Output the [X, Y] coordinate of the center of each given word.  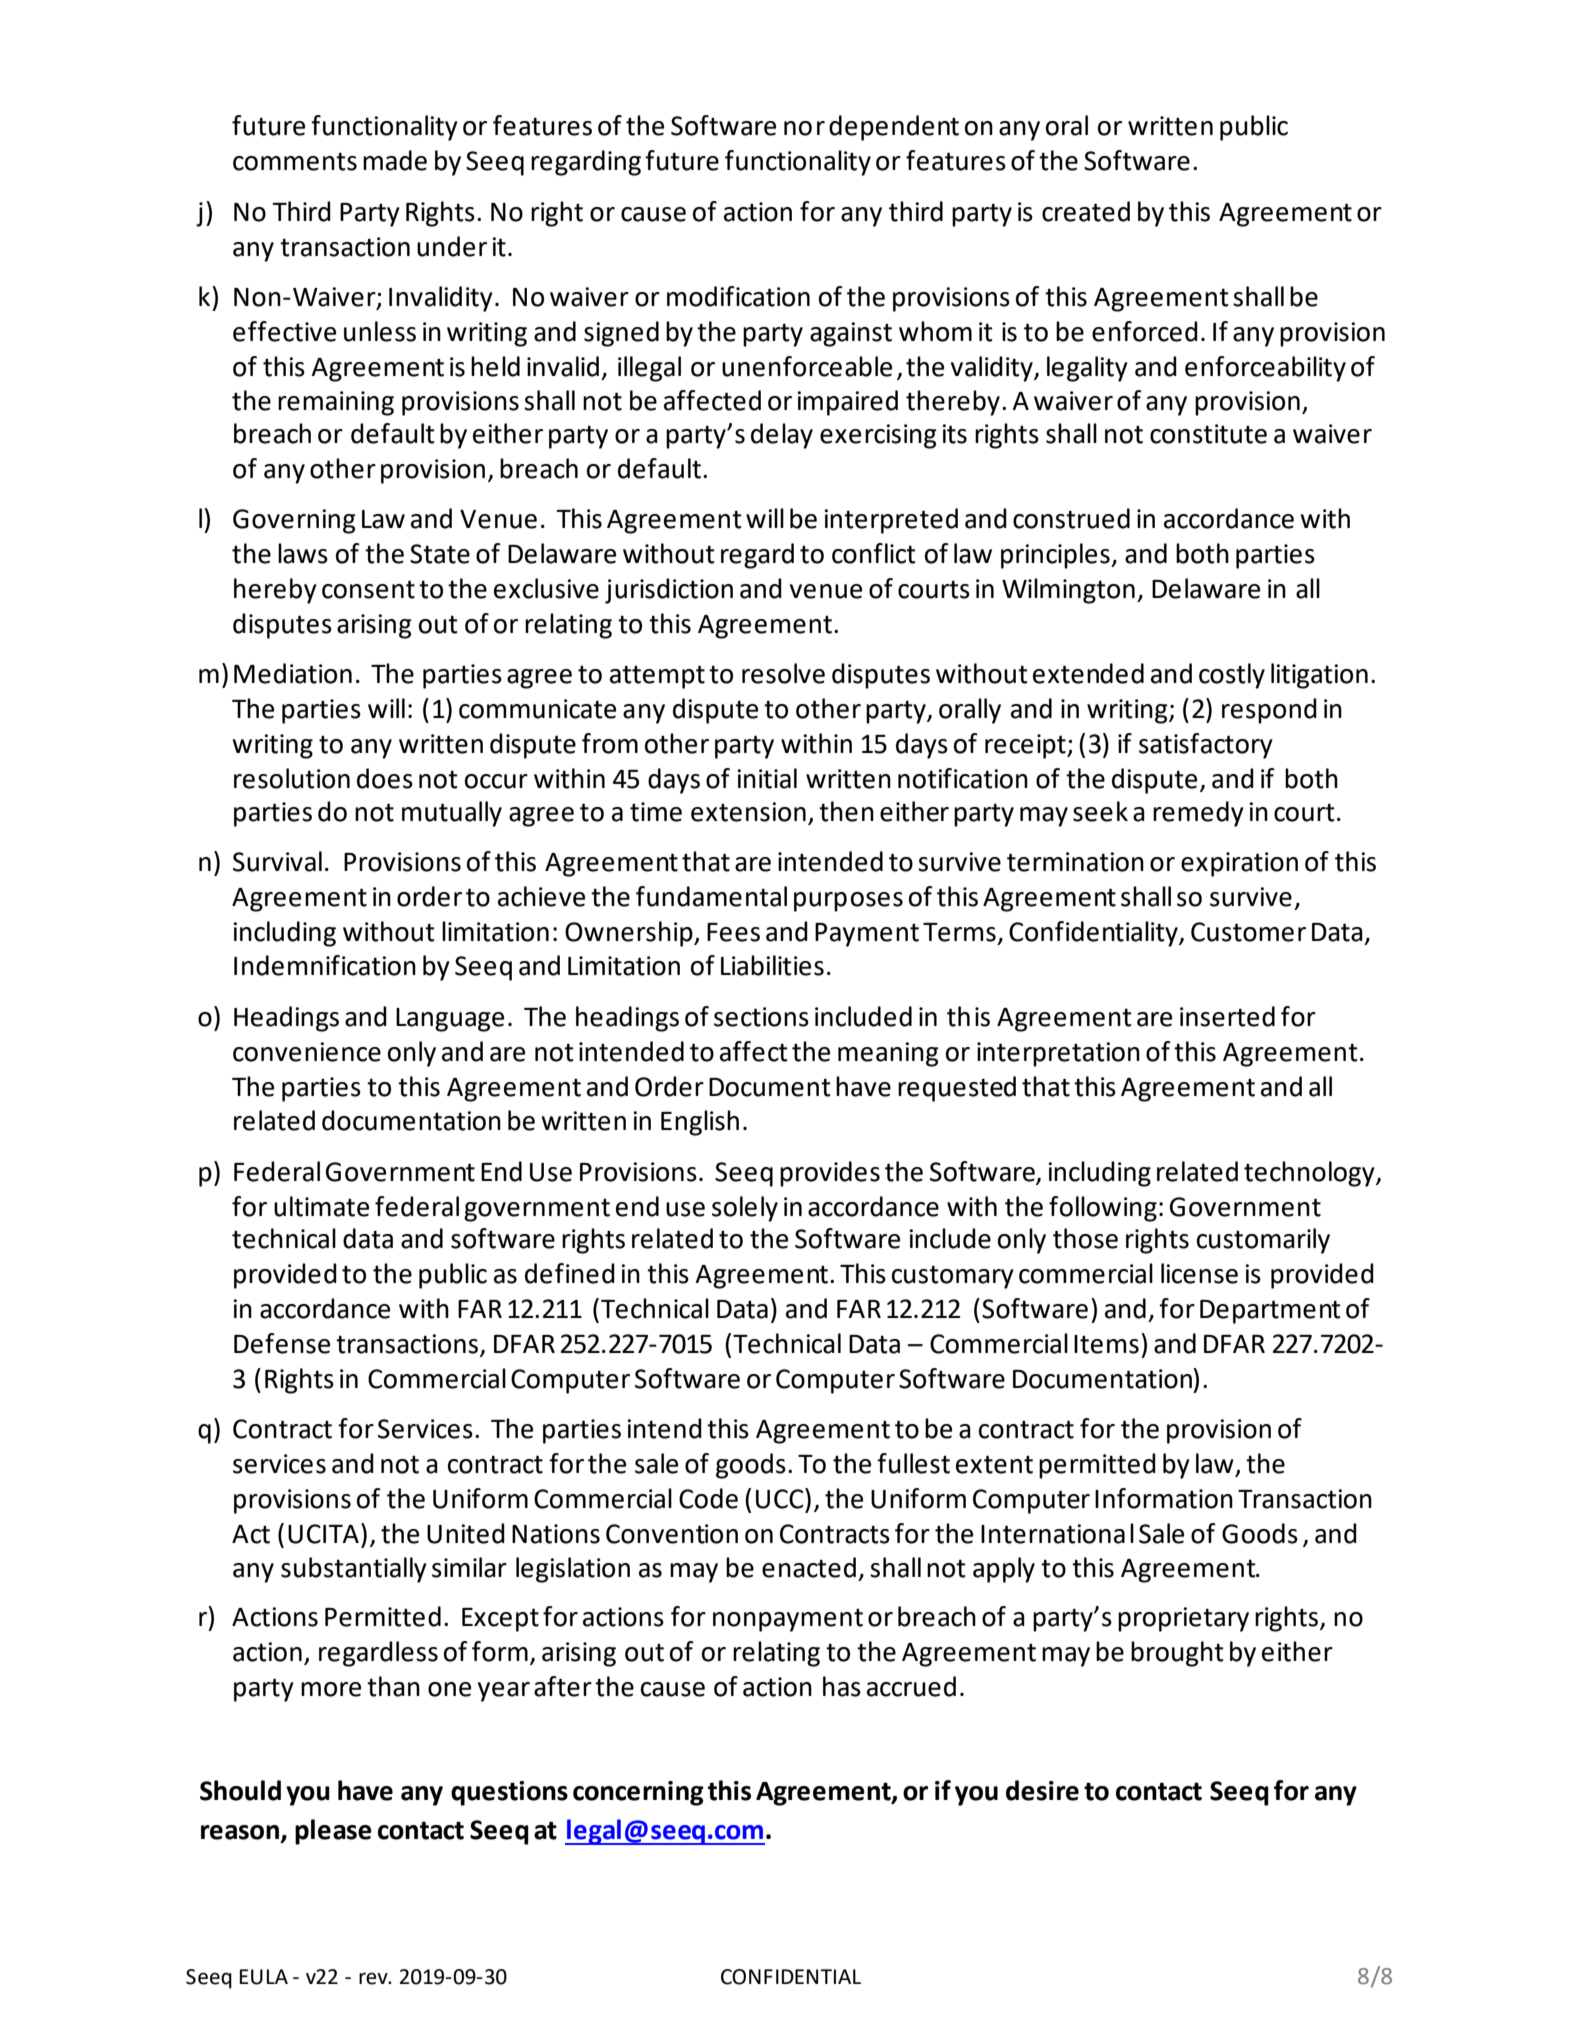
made [395, 160]
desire [1042, 1790]
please [333, 1832]
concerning [638, 1793]
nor [804, 128]
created [1086, 211]
